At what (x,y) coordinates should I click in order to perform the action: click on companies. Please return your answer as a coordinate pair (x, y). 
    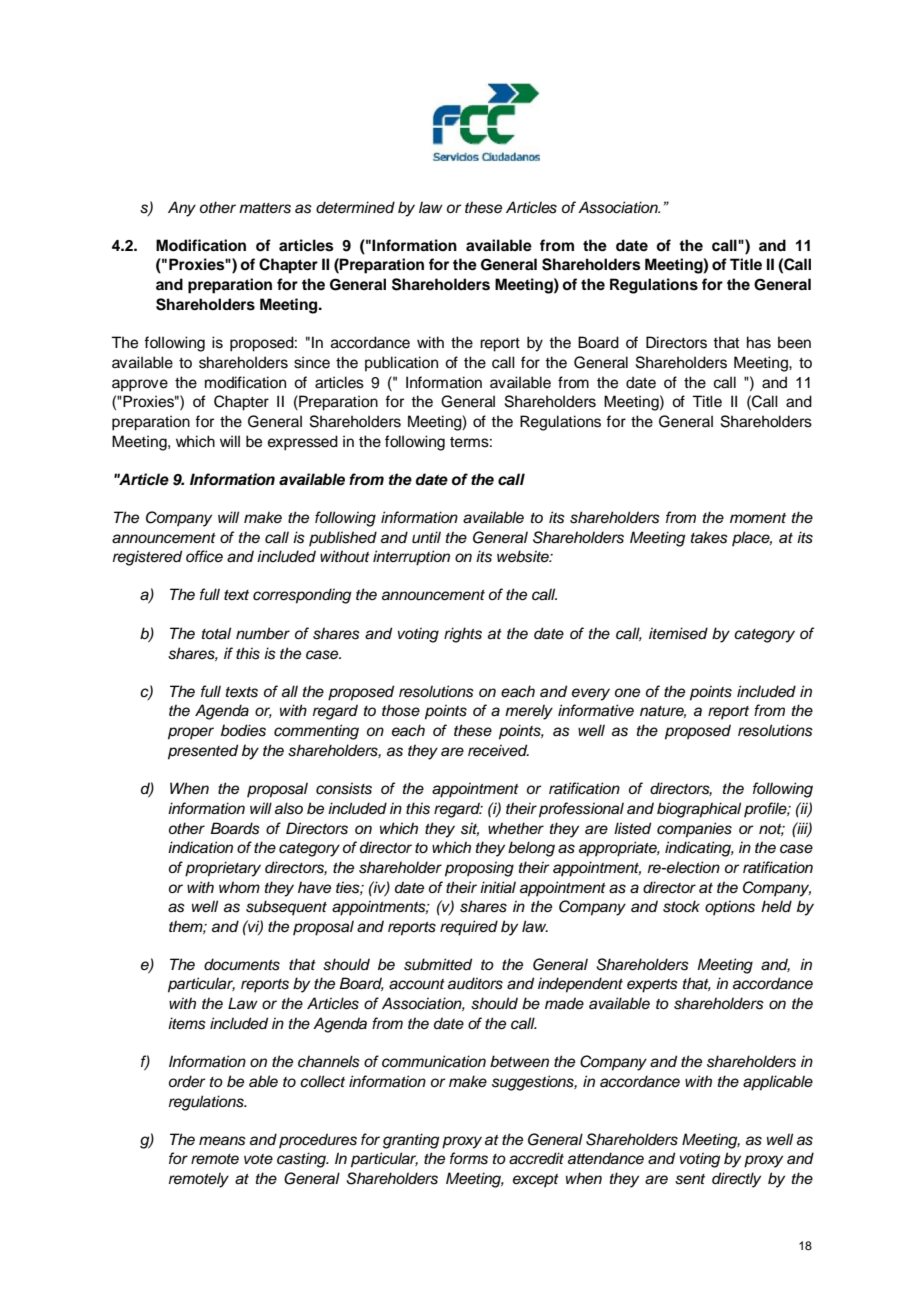
    Looking at the image, I should click on (694, 830).
